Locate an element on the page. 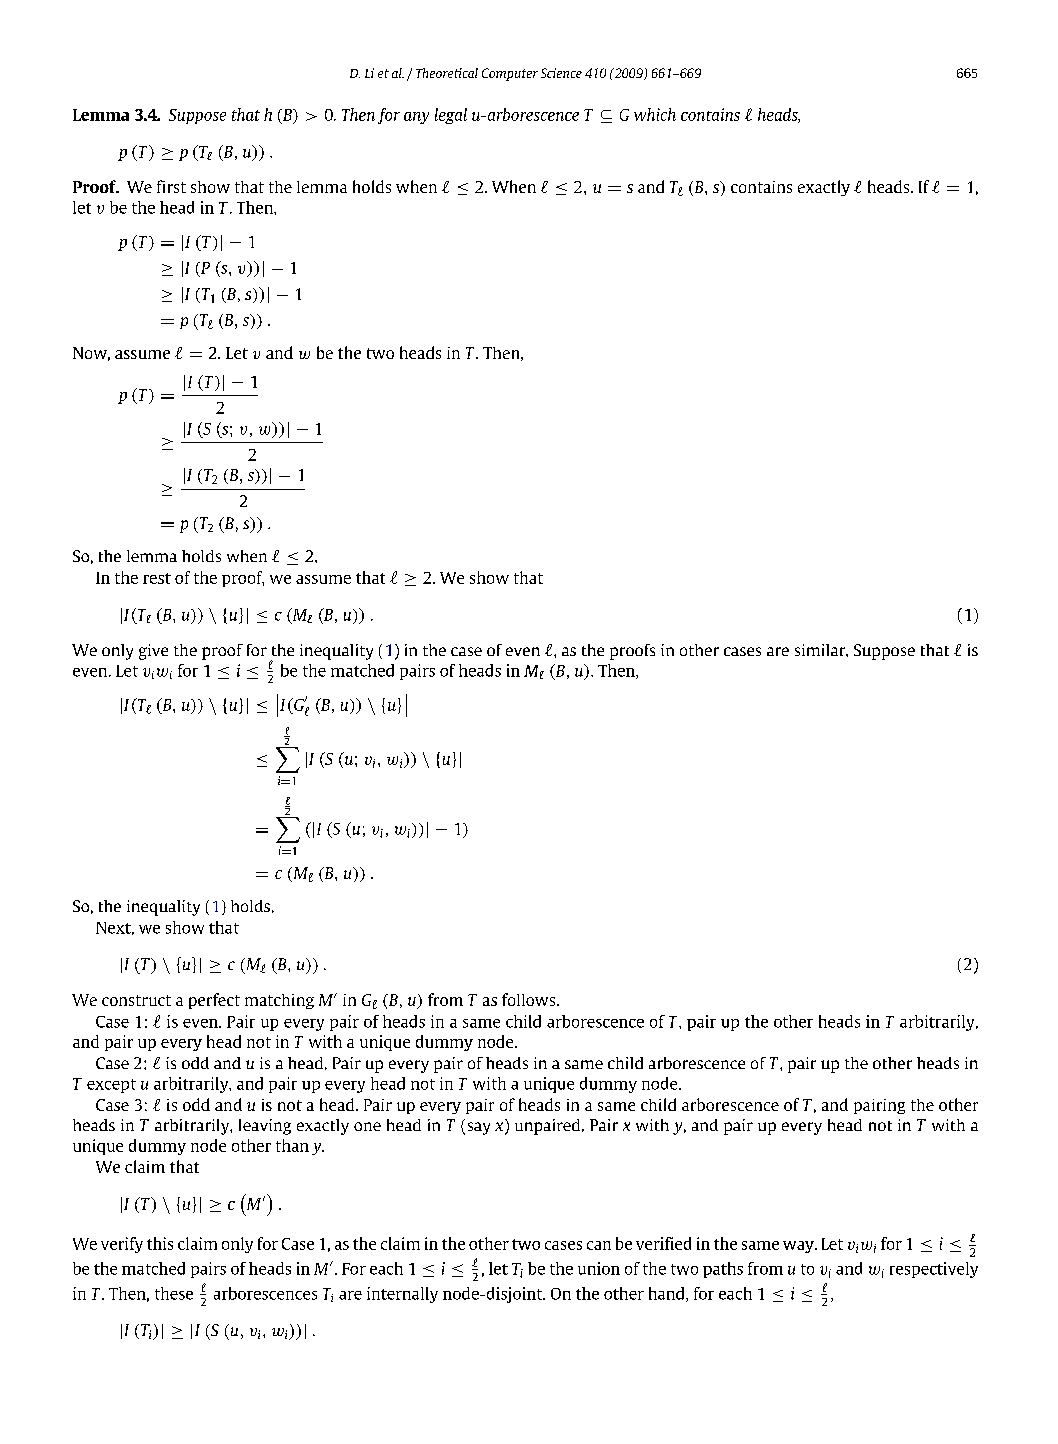  which is located at coordinates (655, 114).
